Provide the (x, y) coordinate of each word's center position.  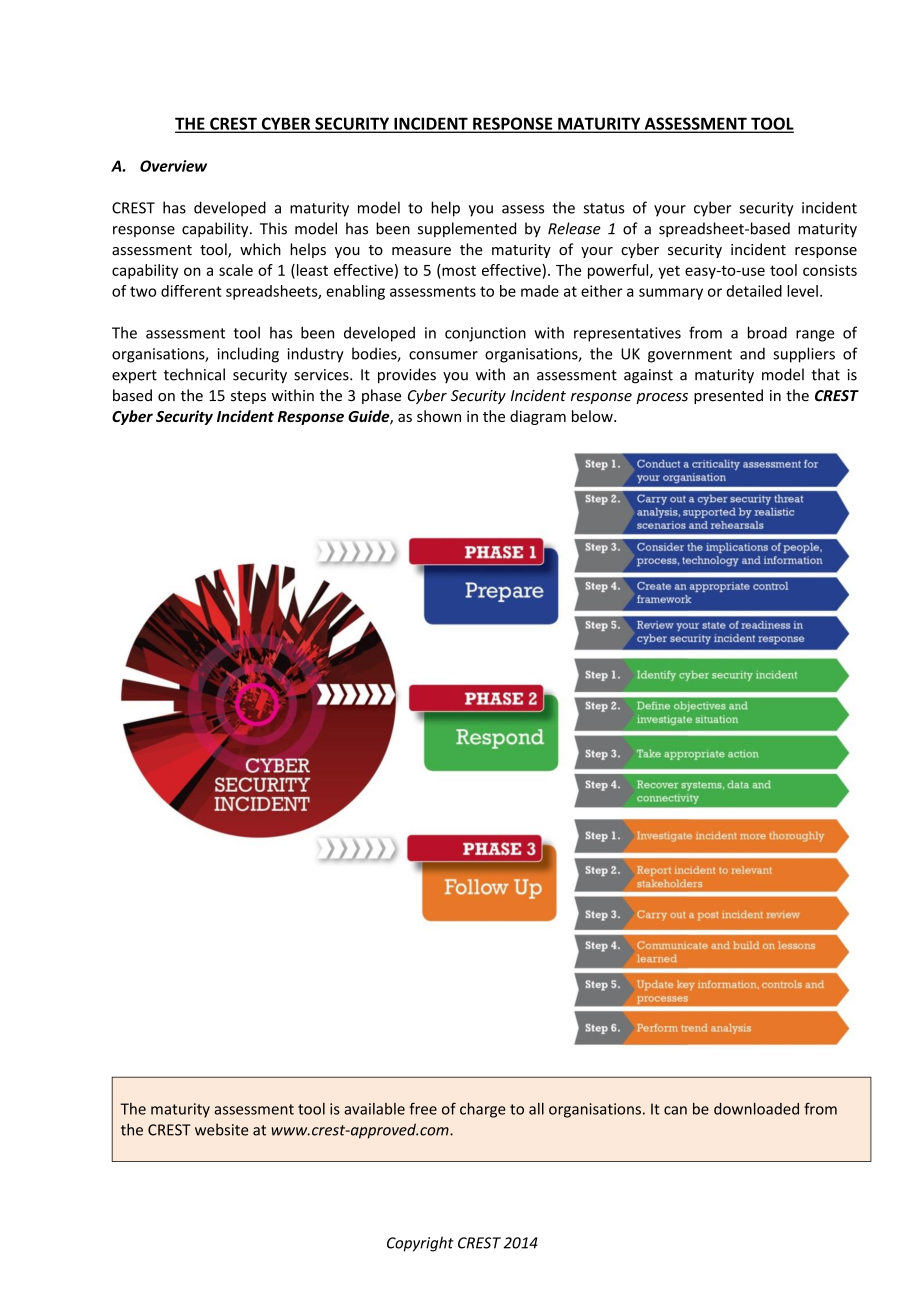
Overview (173, 166)
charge (483, 1110)
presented (728, 396)
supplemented (467, 229)
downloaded (756, 1108)
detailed (754, 291)
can (675, 1110)
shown (439, 416)
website (221, 1129)
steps (248, 397)
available (374, 1109)
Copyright (420, 1244)
